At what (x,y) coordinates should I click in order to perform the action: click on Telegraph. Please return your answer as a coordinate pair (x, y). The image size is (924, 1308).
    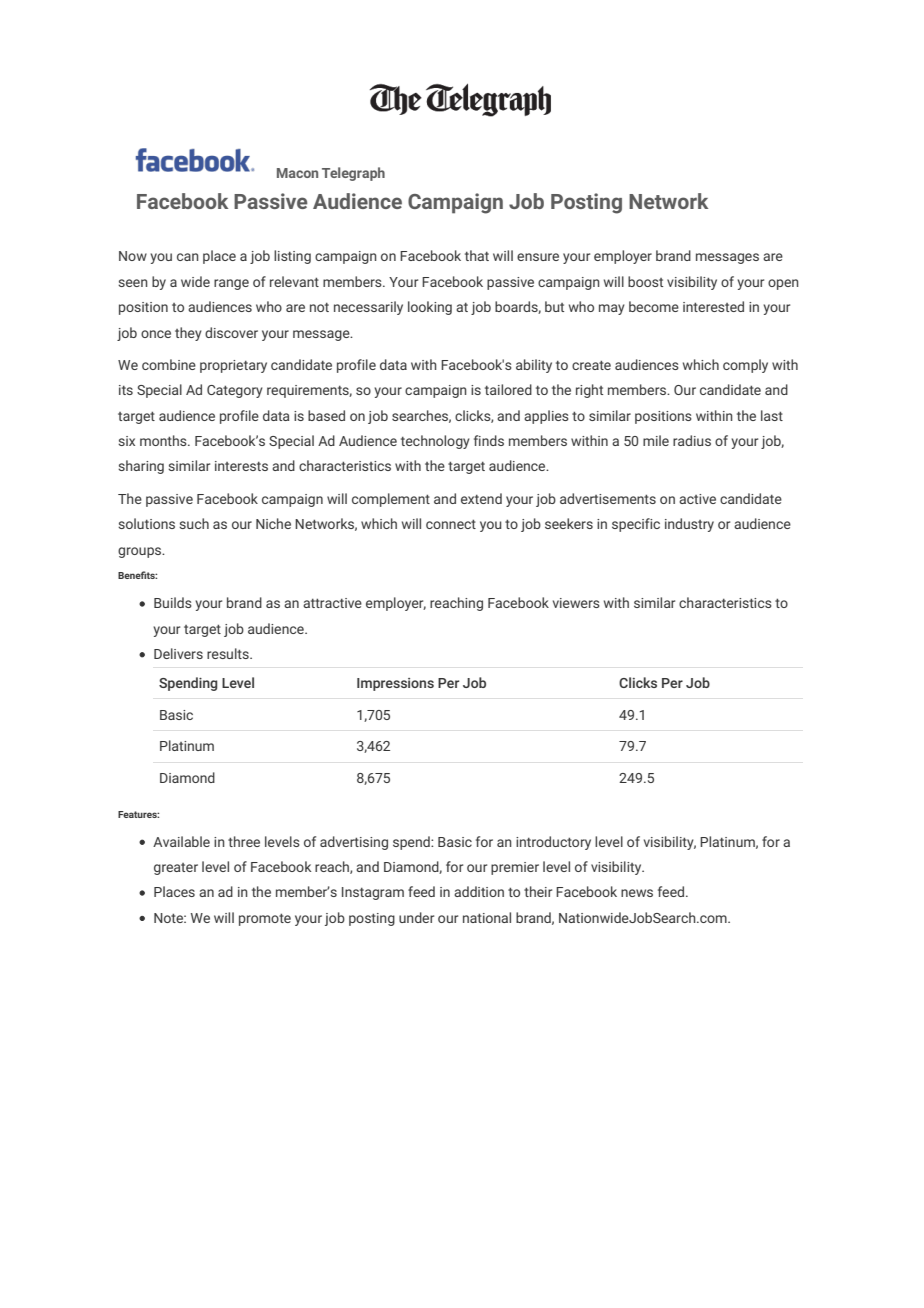
    Looking at the image, I should click on (353, 174).
